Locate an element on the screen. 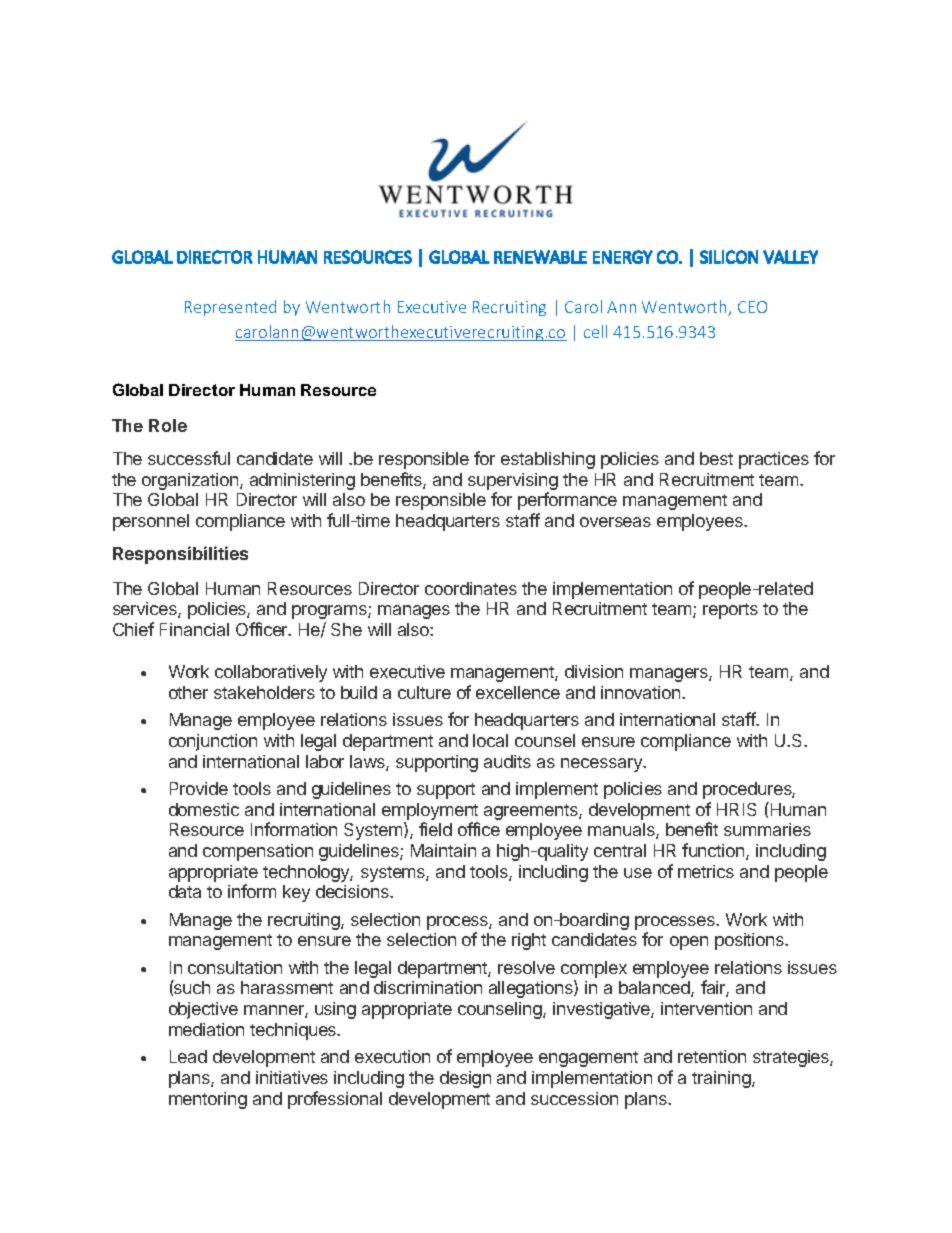 The image size is (952, 1233). summaries is located at coordinates (767, 829).
